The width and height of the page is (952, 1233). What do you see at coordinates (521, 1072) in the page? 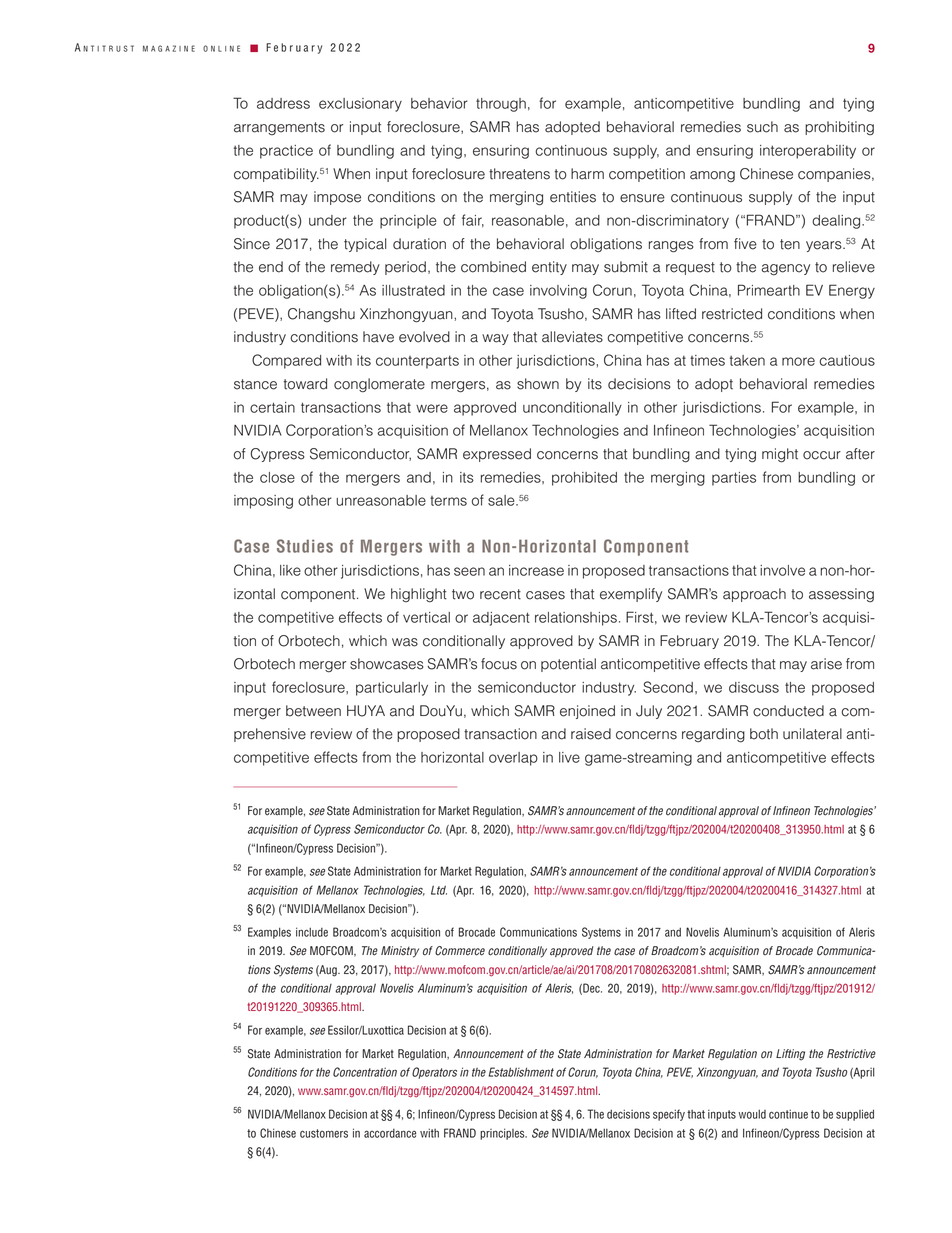
I see `Establishment` at bounding box center [521, 1072].
